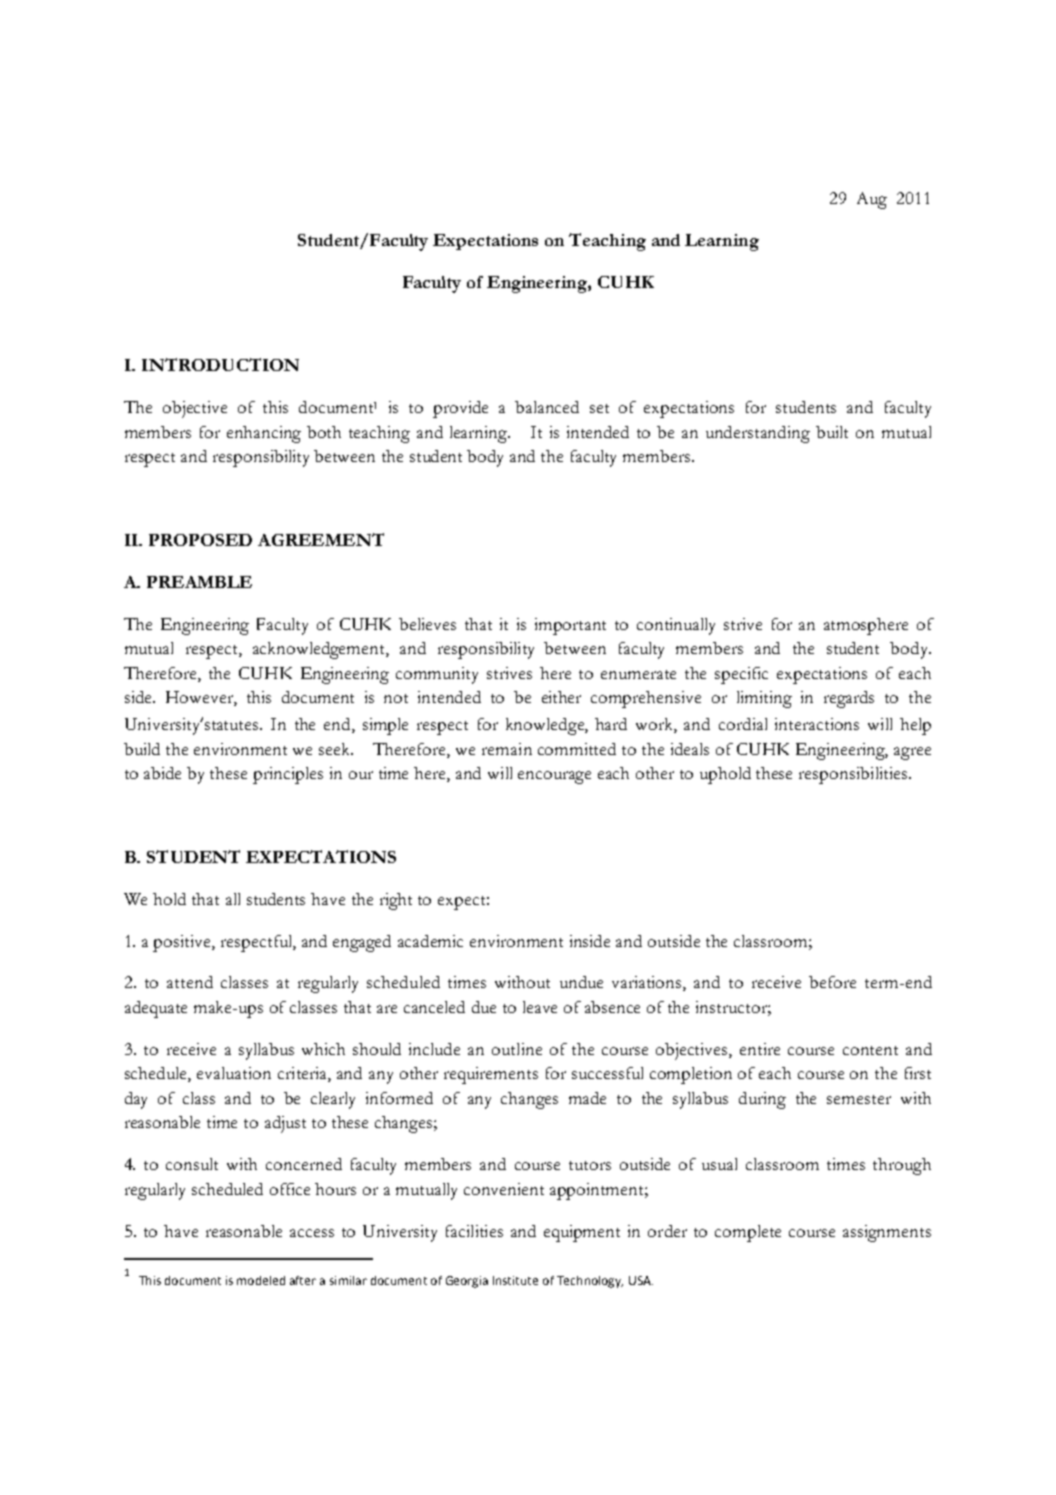 The image size is (1056, 1495). I want to click on principles, so click(288, 775).
